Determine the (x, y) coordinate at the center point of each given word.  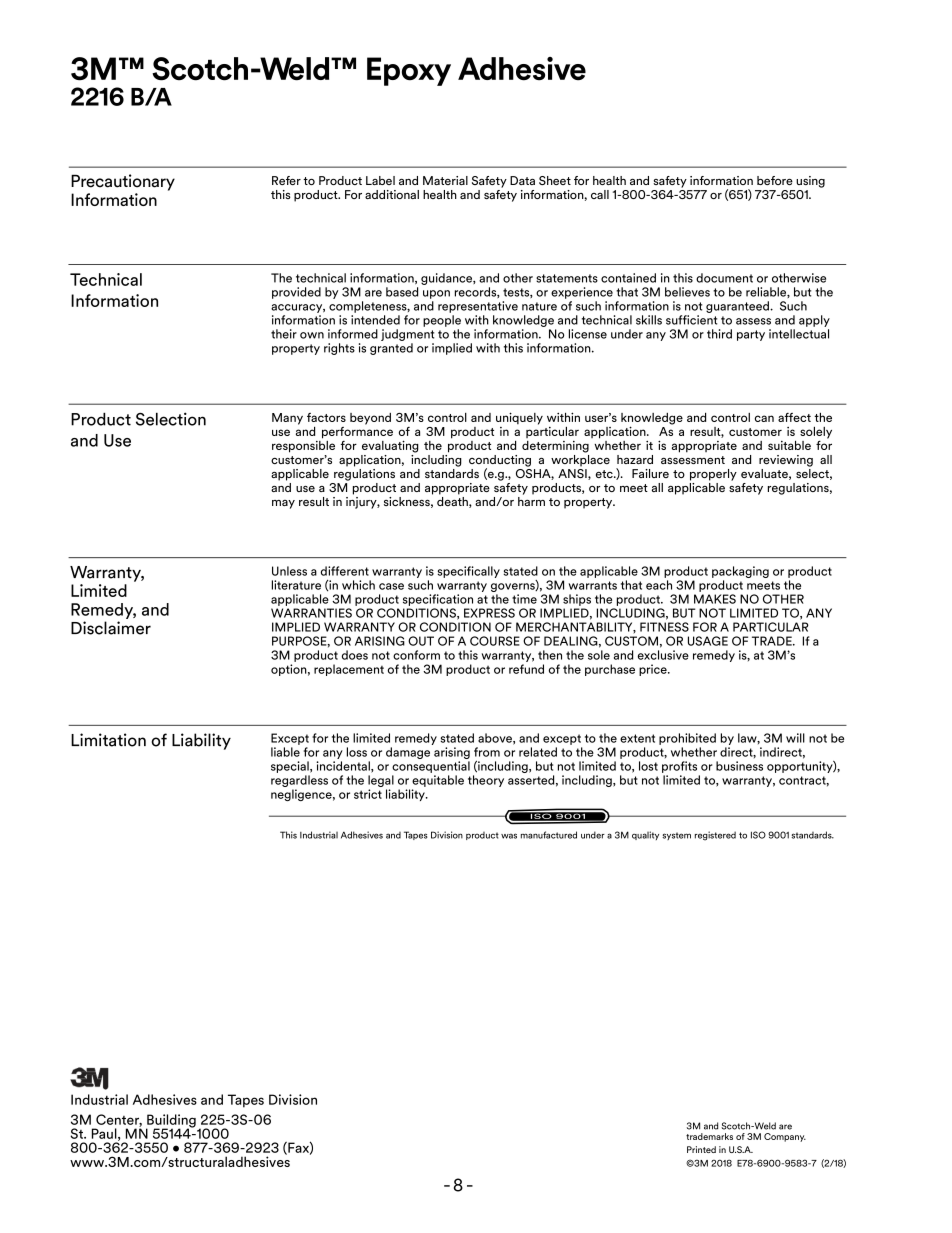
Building (171, 1122)
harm (531, 500)
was (509, 836)
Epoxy (409, 71)
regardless (299, 782)
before (775, 180)
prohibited (687, 739)
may (283, 504)
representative (478, 307)
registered (715, 836)
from (487, 752)
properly (713, 475)
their (284, 334)
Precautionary (123, 182)
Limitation (108, 740)
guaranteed (738, 307)
